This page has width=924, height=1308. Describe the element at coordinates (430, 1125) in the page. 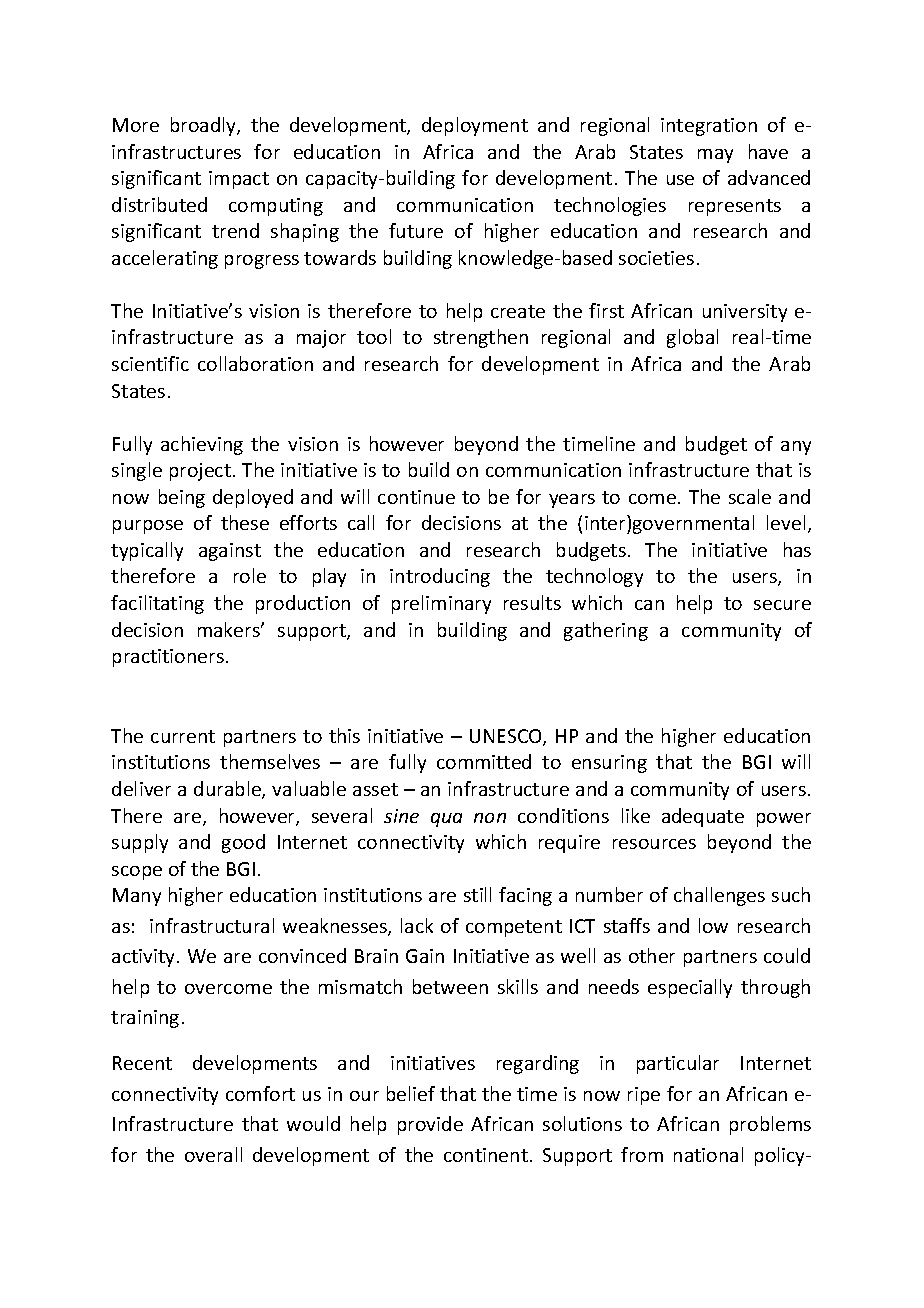

I see `provide` at that location.
